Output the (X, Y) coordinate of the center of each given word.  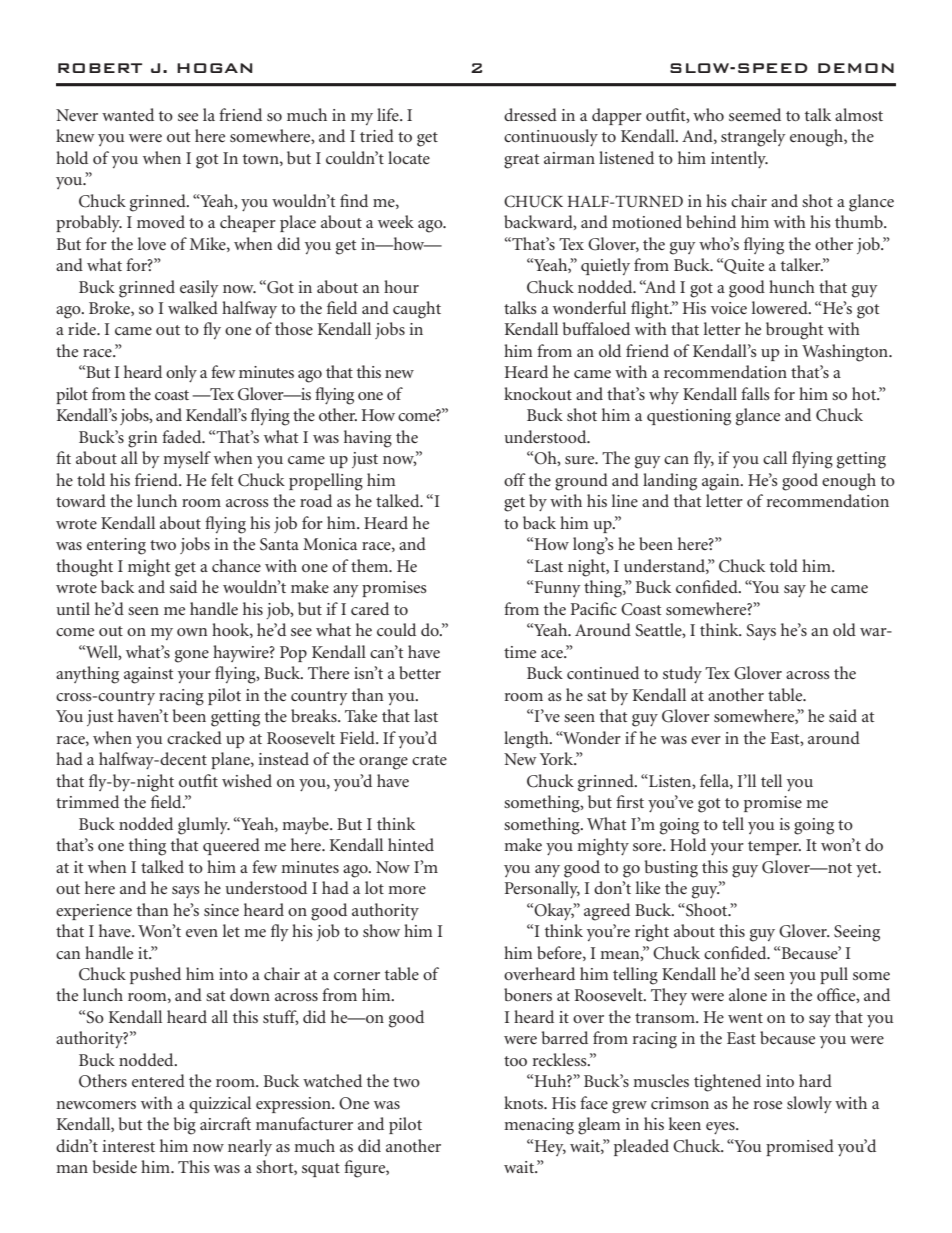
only (181, 373)
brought (794, 331)
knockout (538, 393)
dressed (530, 114)
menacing (539, 1126)
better (420, 672)
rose (768, 1105)
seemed (755, 114)
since (221, 910)
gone (192, 656)
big (185, 1126)
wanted (128, 114)
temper (774, 848)
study (682, 674)
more (407, 890)
